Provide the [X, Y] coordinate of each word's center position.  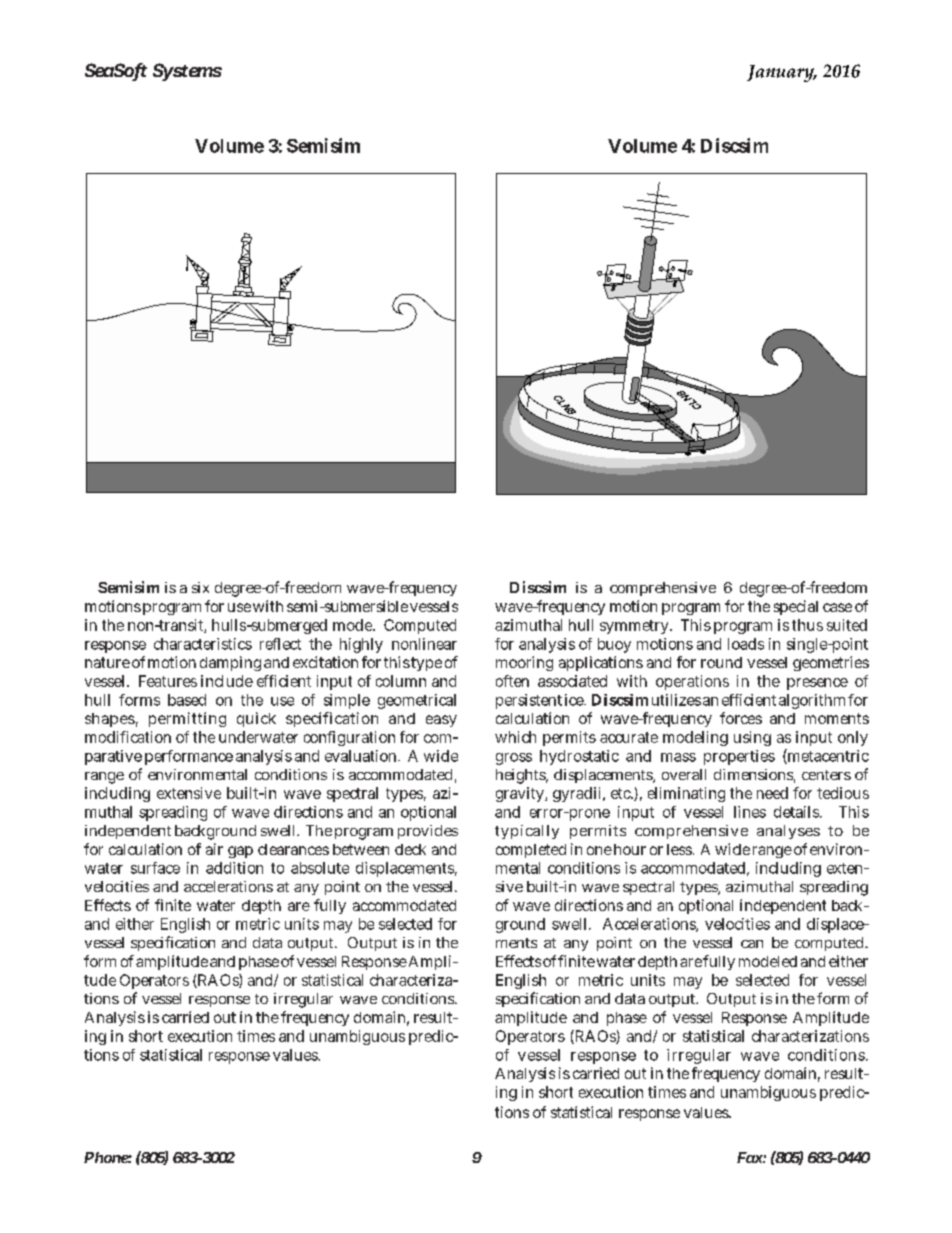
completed [531, 851]
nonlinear [424, 644]
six [200, 587]
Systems [187, 72]
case [837, 607]
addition [234, 868]
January [781, 73]
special [796, 607]
